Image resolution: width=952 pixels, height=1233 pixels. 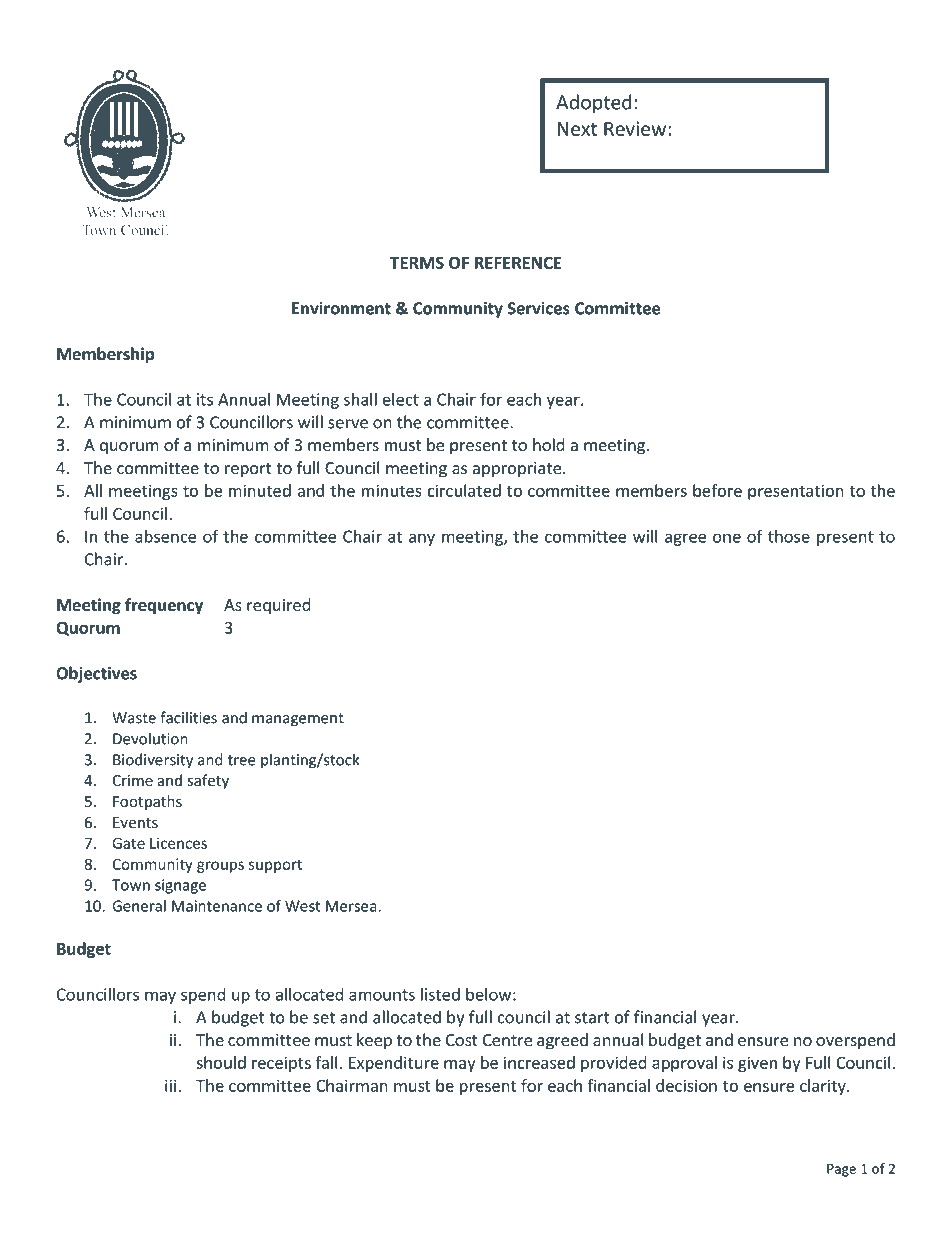 What do you see at coordinates (539, 1062) in the page?
I see `increased` at bounding box center [539, 1062].
